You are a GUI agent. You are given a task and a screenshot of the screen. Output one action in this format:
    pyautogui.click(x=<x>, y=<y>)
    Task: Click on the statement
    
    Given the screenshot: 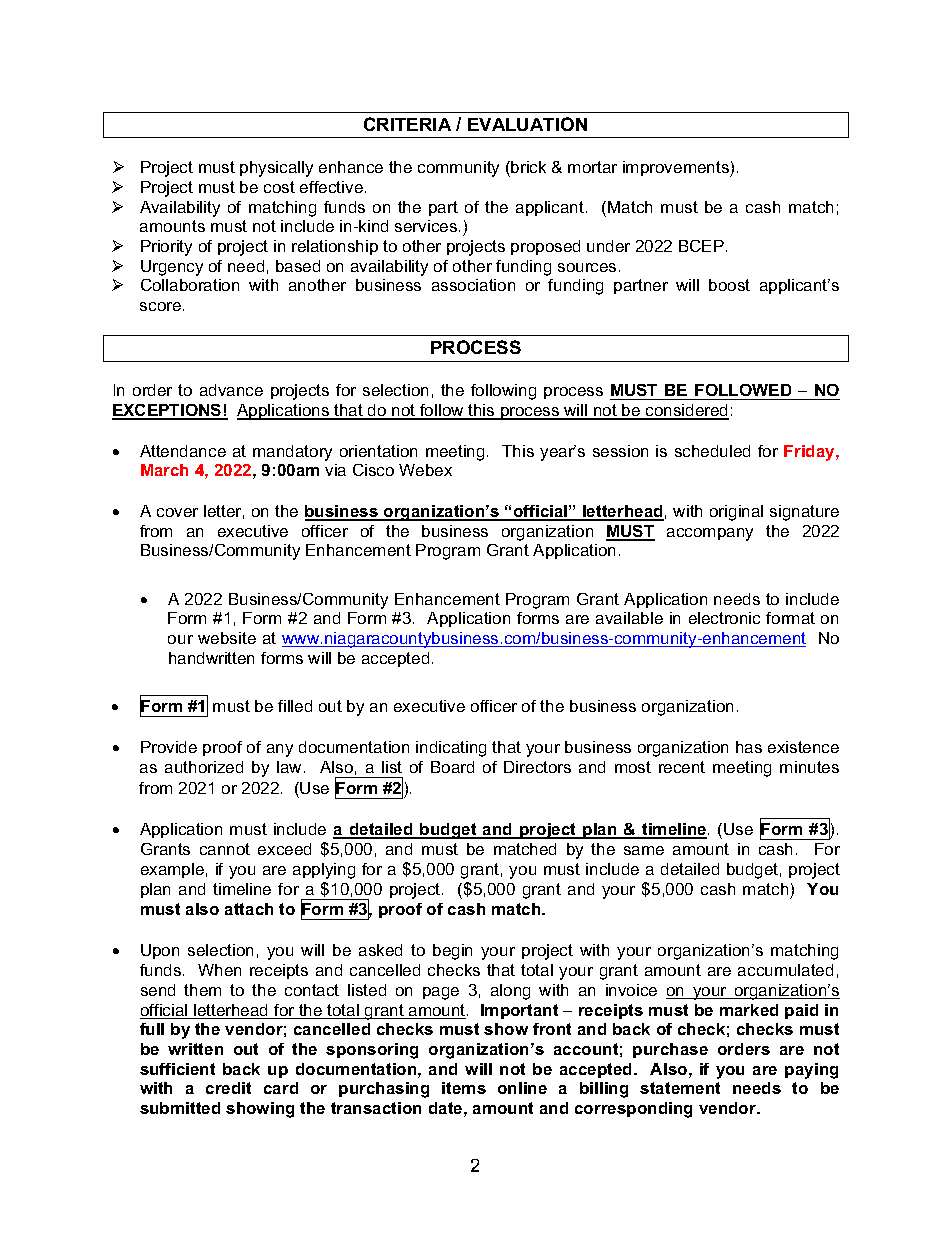 What is the action you would take?
    pyautogui.click(x=680, y=1088)
